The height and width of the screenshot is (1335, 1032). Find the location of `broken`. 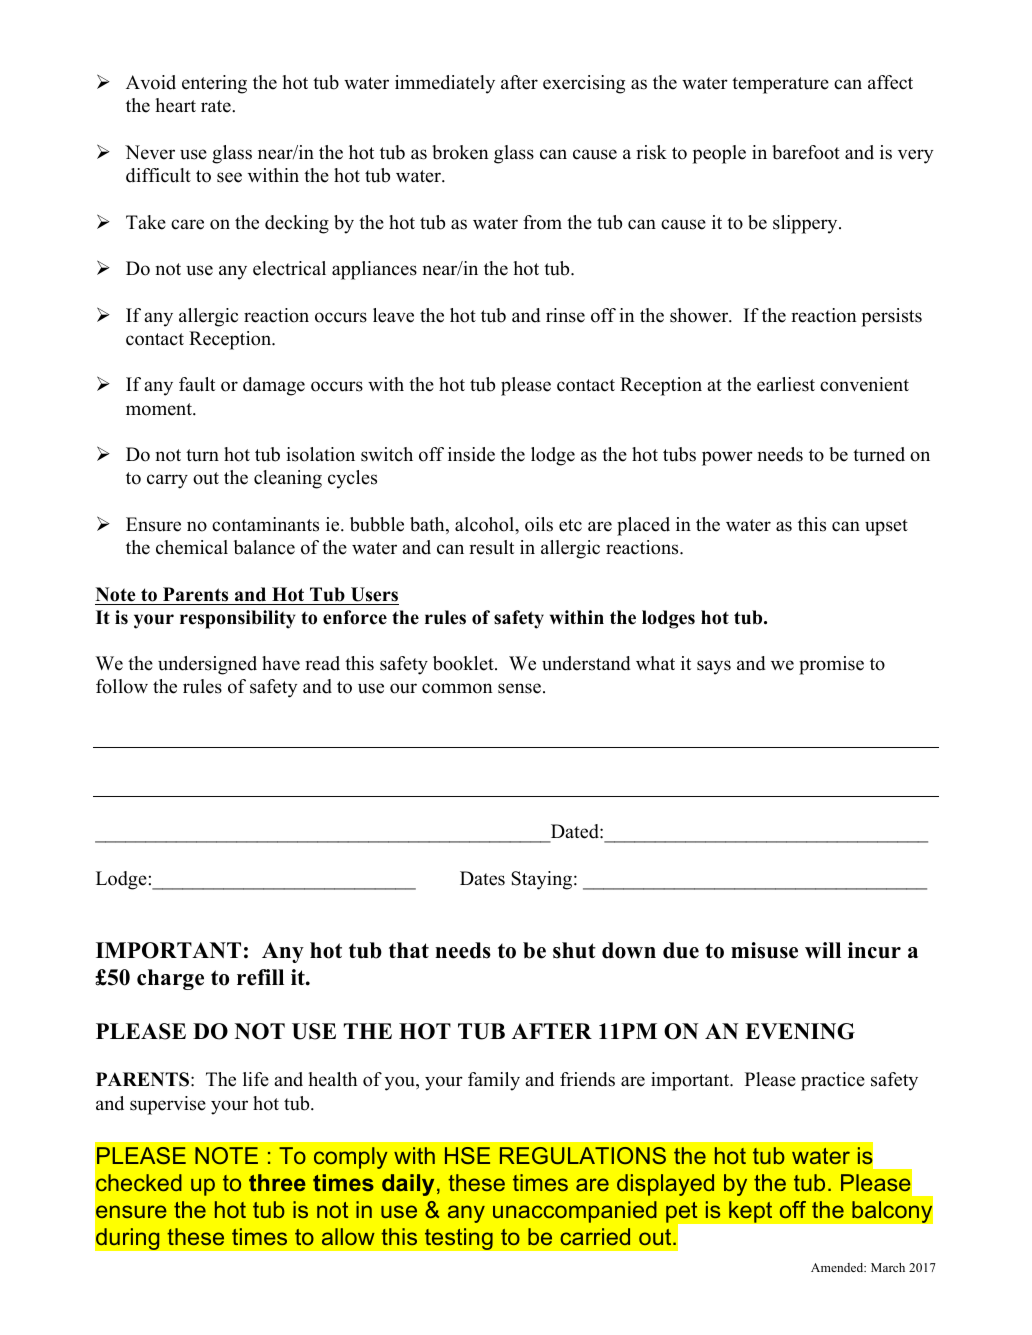

broken is located at coordinates (460, 152).
